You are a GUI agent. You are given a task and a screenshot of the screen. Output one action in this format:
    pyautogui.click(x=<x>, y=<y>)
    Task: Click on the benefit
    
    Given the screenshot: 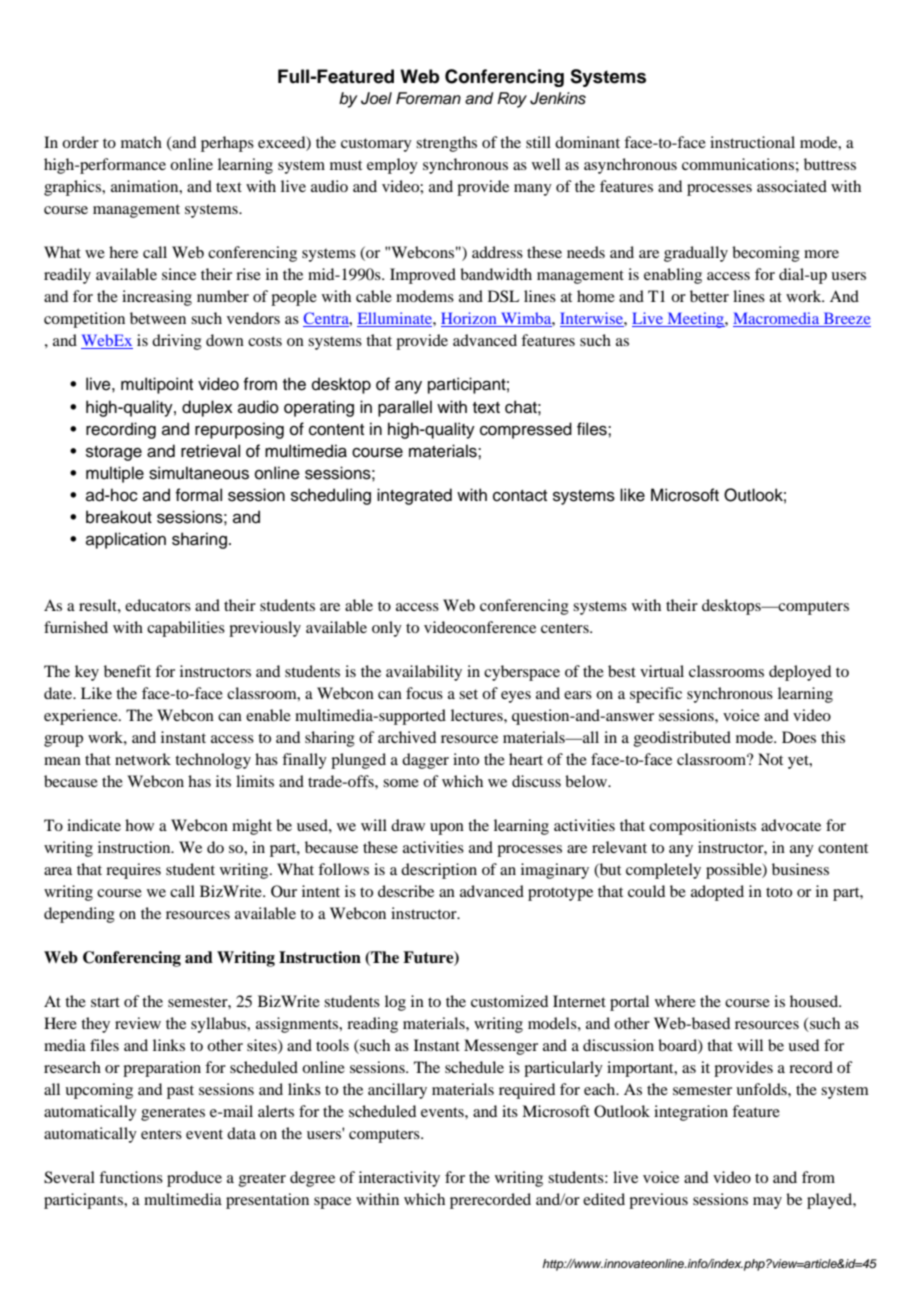 What is the action you would take?
    pyautogui.click(x=127, y=671)
